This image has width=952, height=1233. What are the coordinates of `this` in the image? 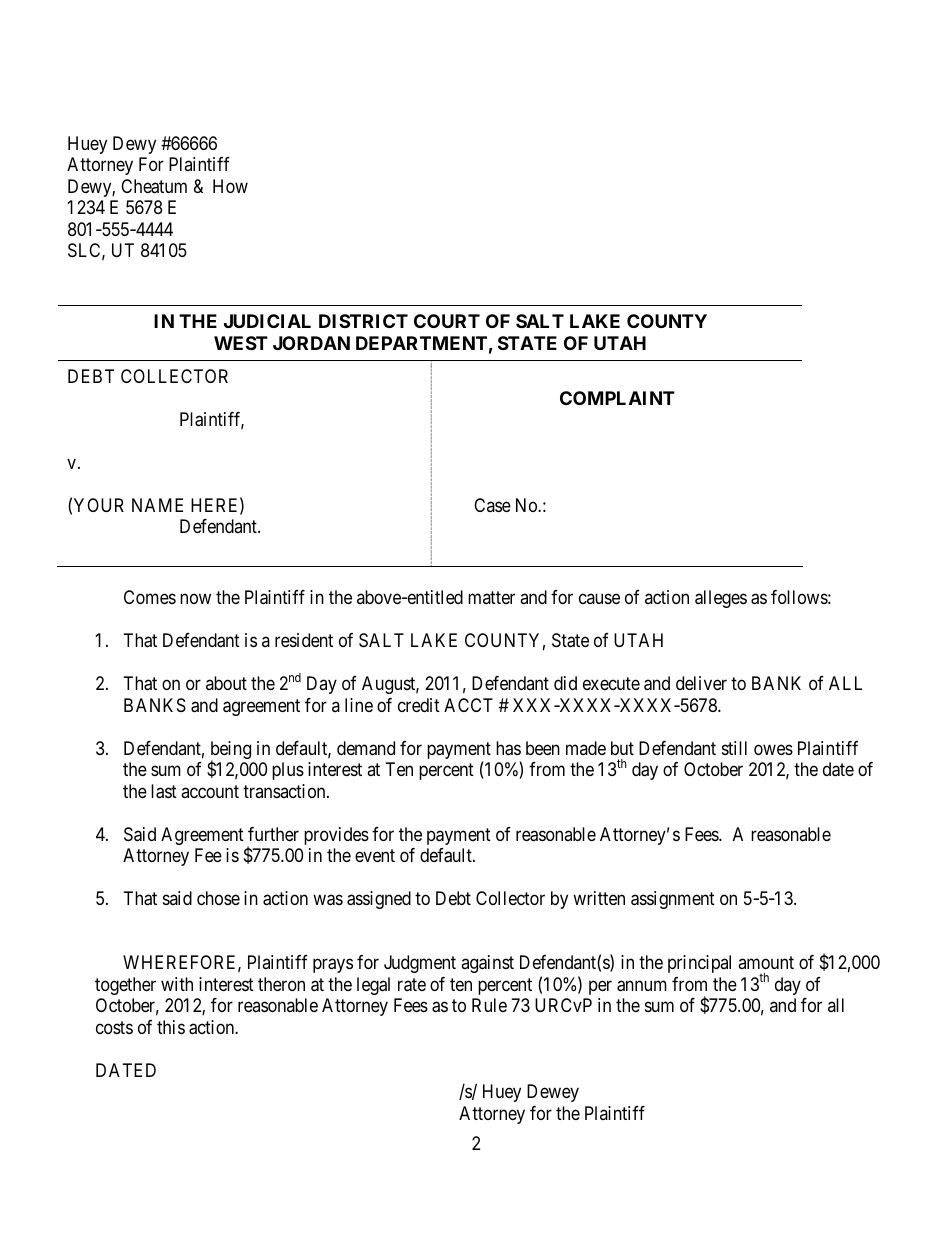 It's located at (171, 1027).
